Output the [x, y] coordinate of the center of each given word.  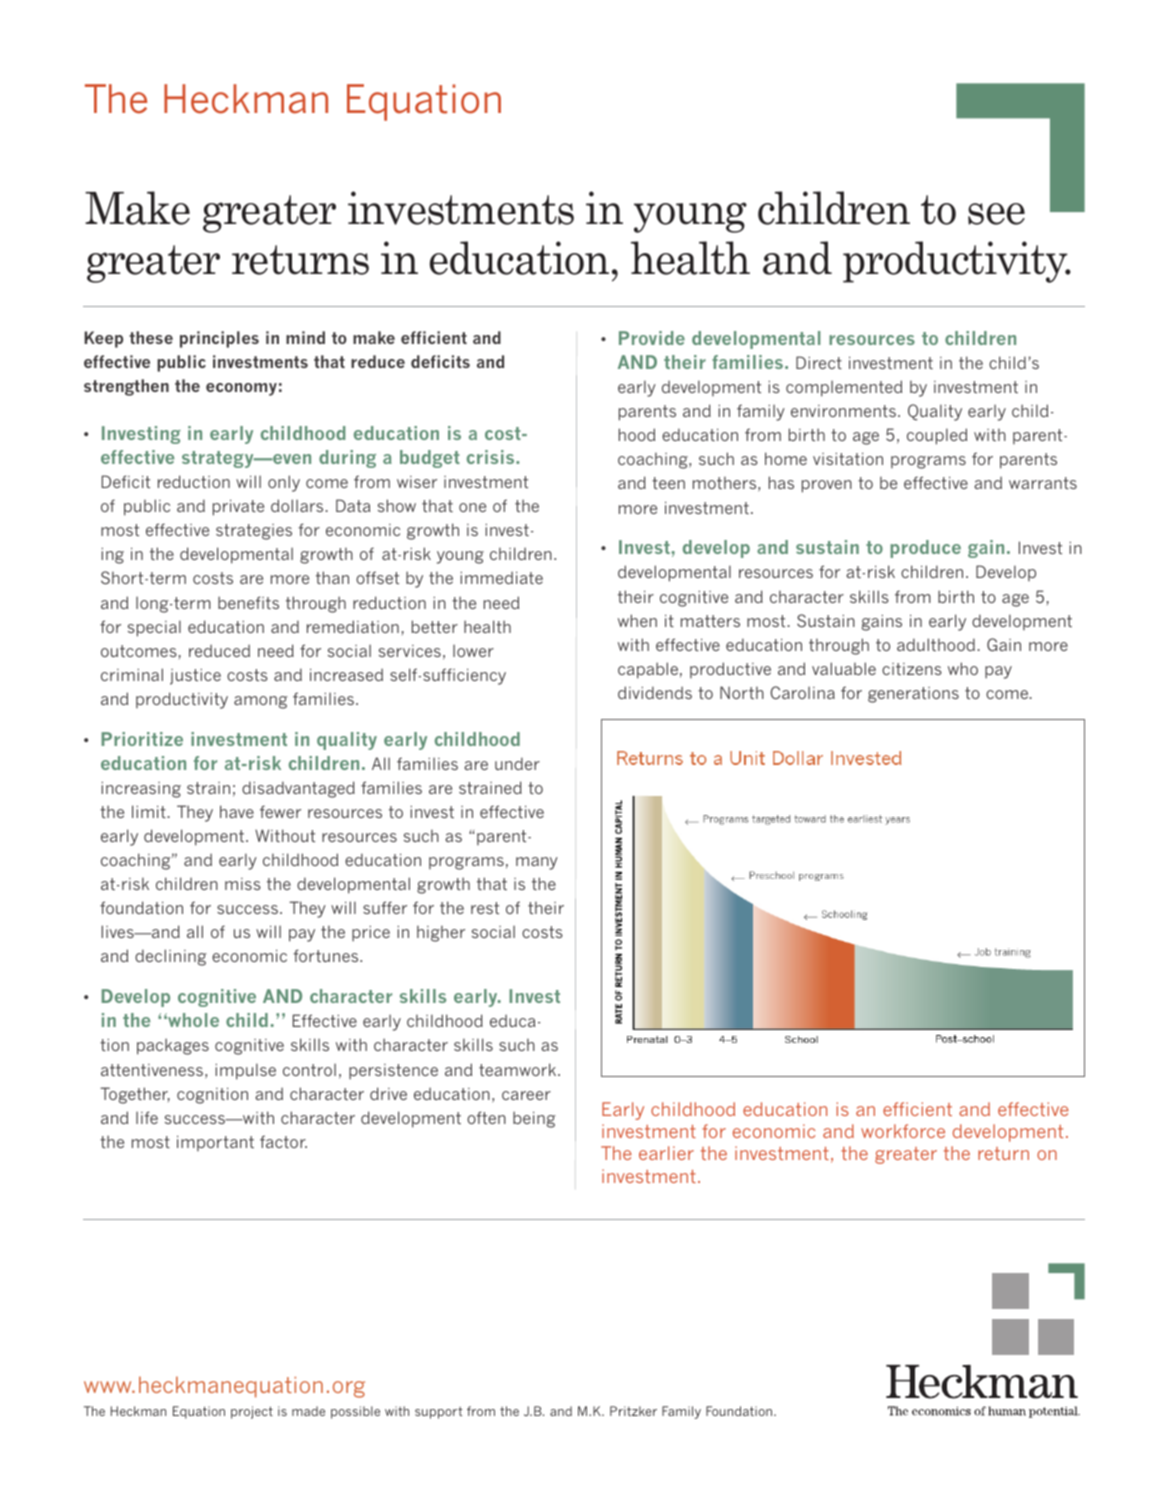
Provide [652, 338]
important [215, 1143]
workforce [903, 1131]
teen [668, 483]
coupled [937, 436]
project [252, 1412]
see [996, 214]
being [534, 1119]
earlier [666, 1153]
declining [171, 957]
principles [219, 339]
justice [195, 677]
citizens [912, 669]
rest [485, 908]
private [238, 508]
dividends [655, 692]
